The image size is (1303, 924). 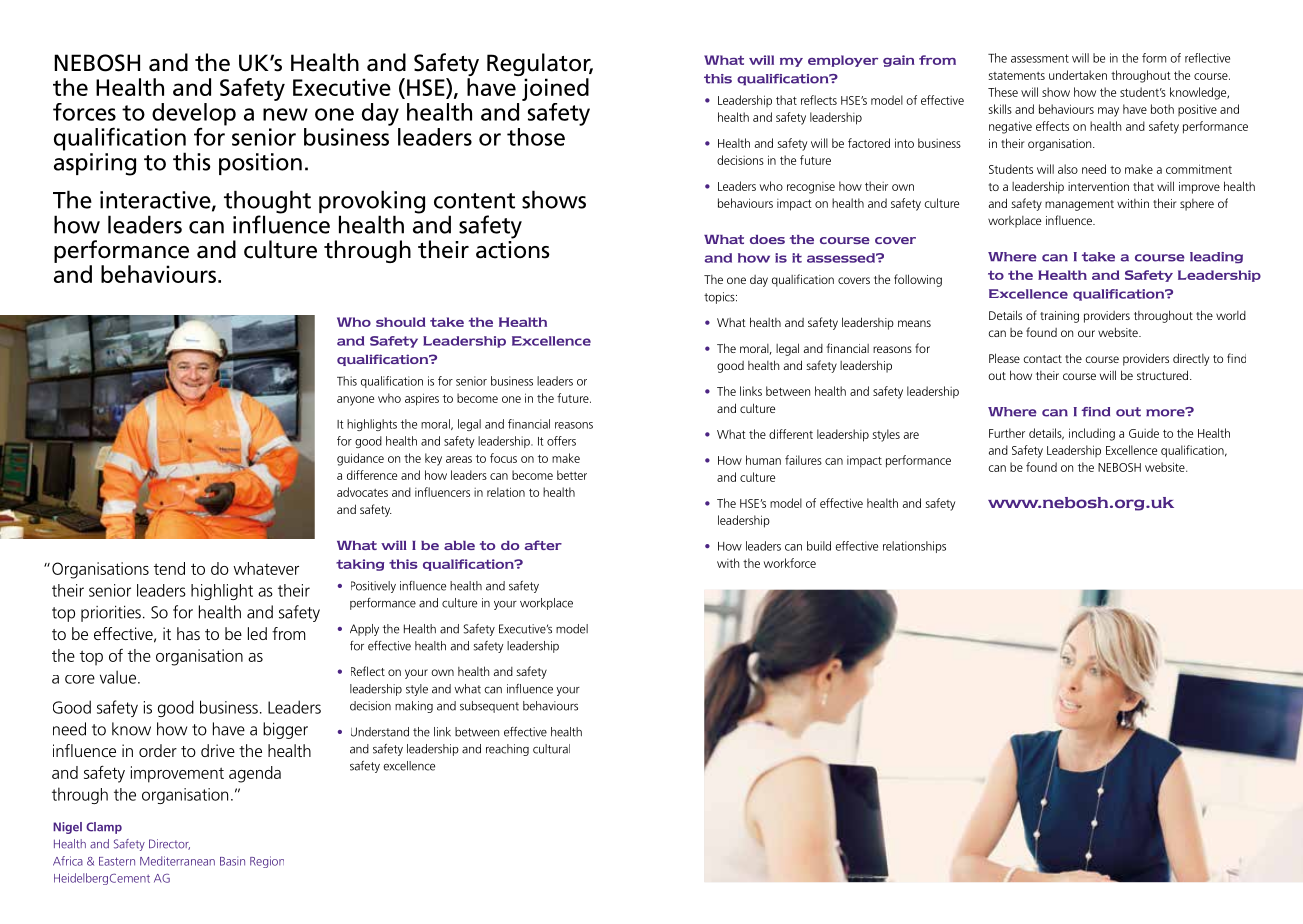 What do you see at coordinates (507, 750) in the screenshot?
I see `reaching` at bounding box center [507, 750].
